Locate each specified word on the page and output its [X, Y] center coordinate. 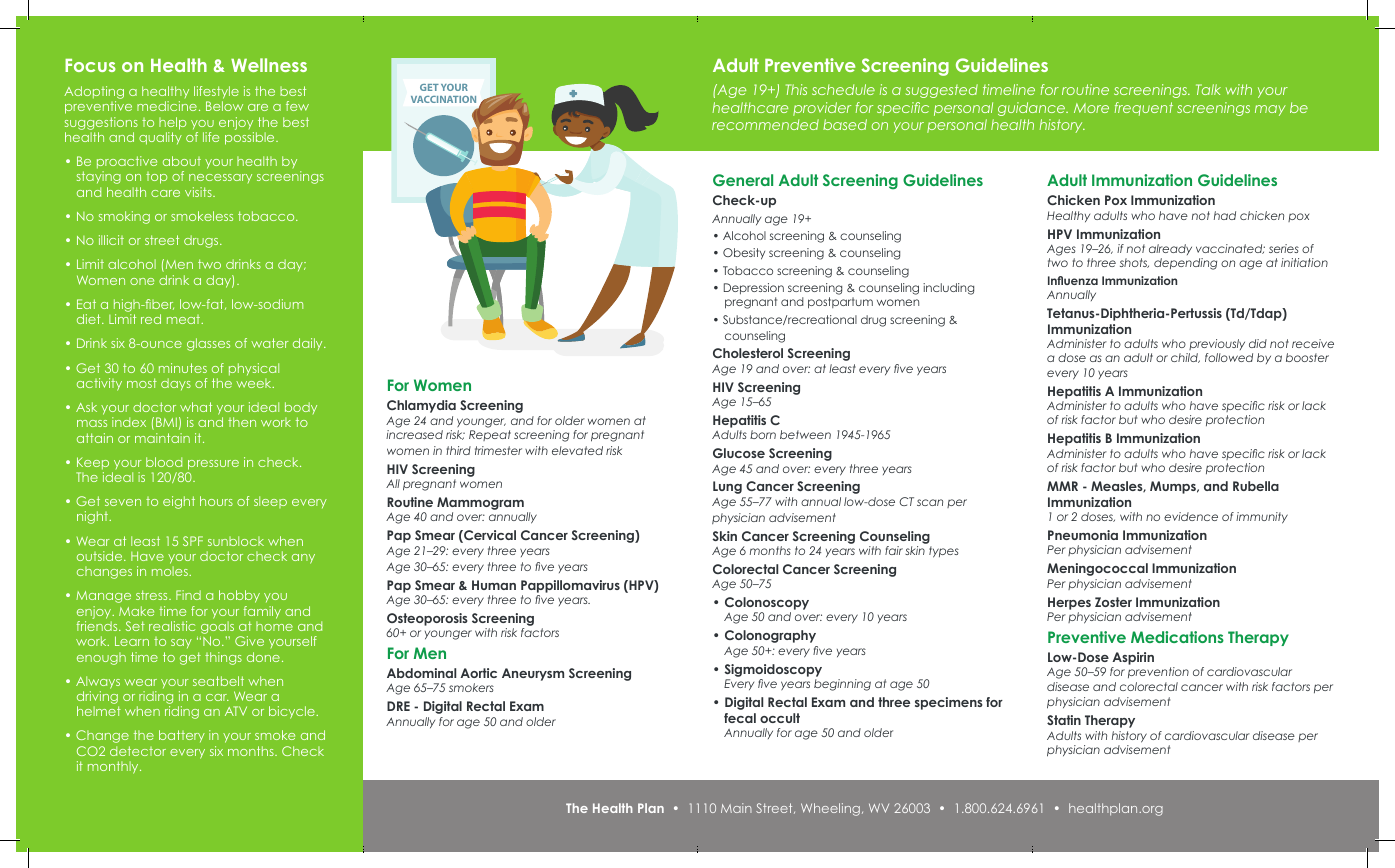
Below [224, 106]
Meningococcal [1097, 569]
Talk [1208, 89]
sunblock [236, 541]
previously [1217, 344]
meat [185, 319]
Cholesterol [748, 353]
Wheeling [830, 809]
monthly [114, 767]
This [796, 89]
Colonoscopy [767, 605]
